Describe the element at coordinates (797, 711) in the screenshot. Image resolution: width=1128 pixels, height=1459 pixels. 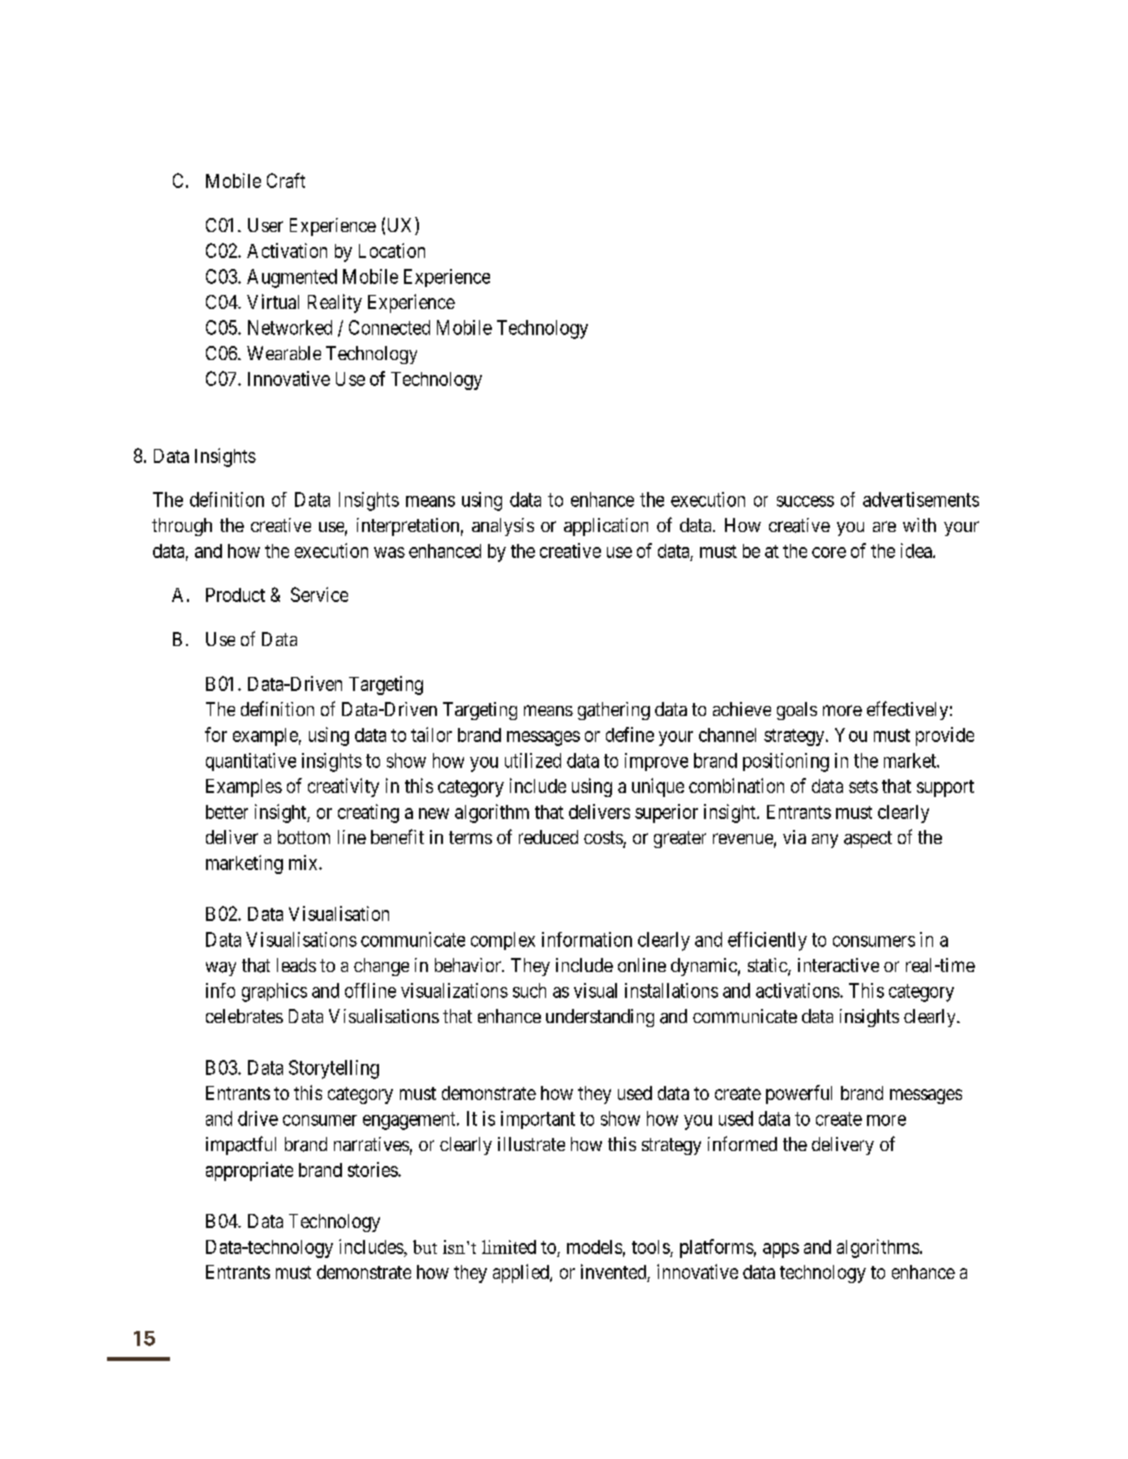
I see `goals` at that location.
